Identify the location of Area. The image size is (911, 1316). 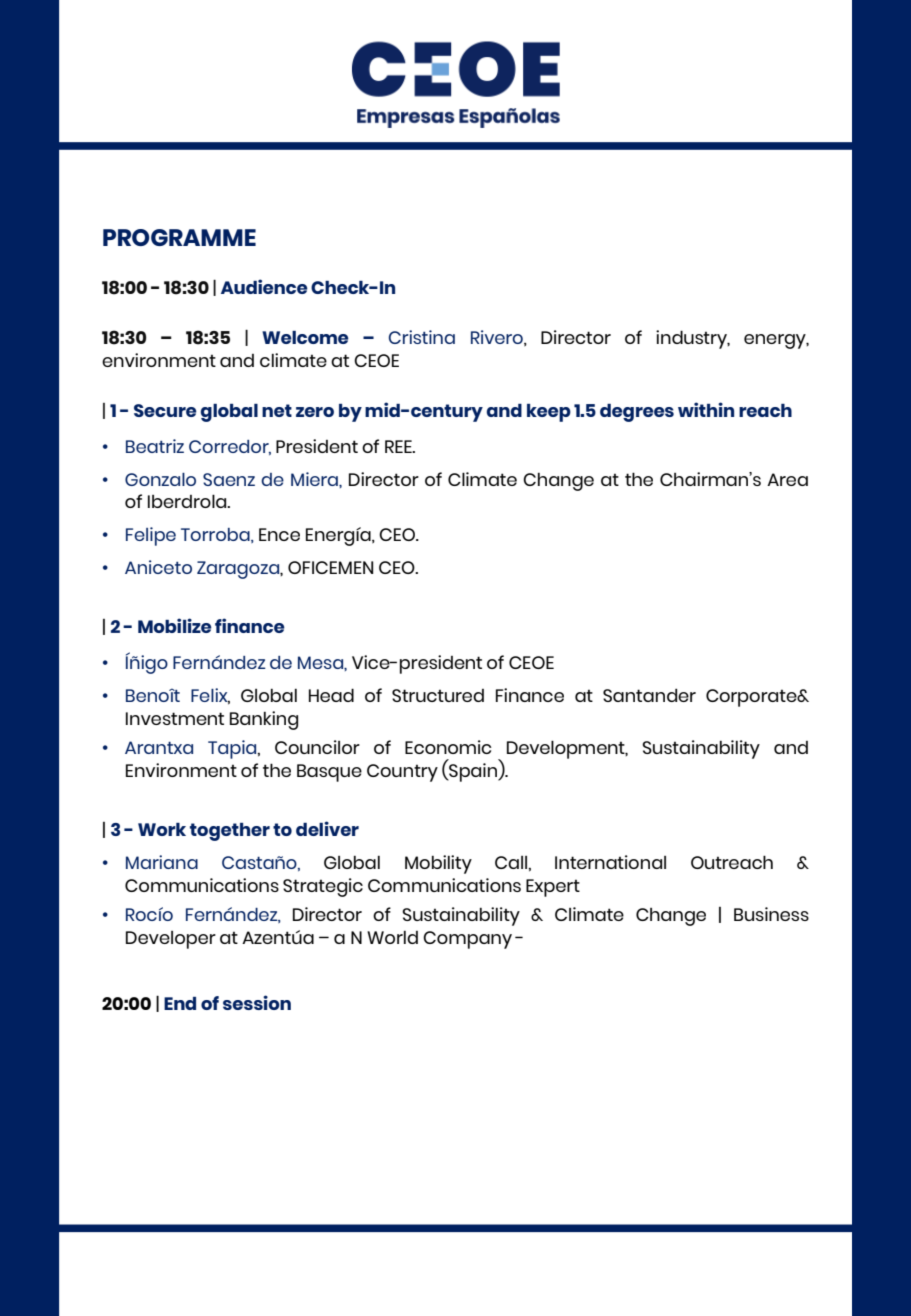
(787, 479).
